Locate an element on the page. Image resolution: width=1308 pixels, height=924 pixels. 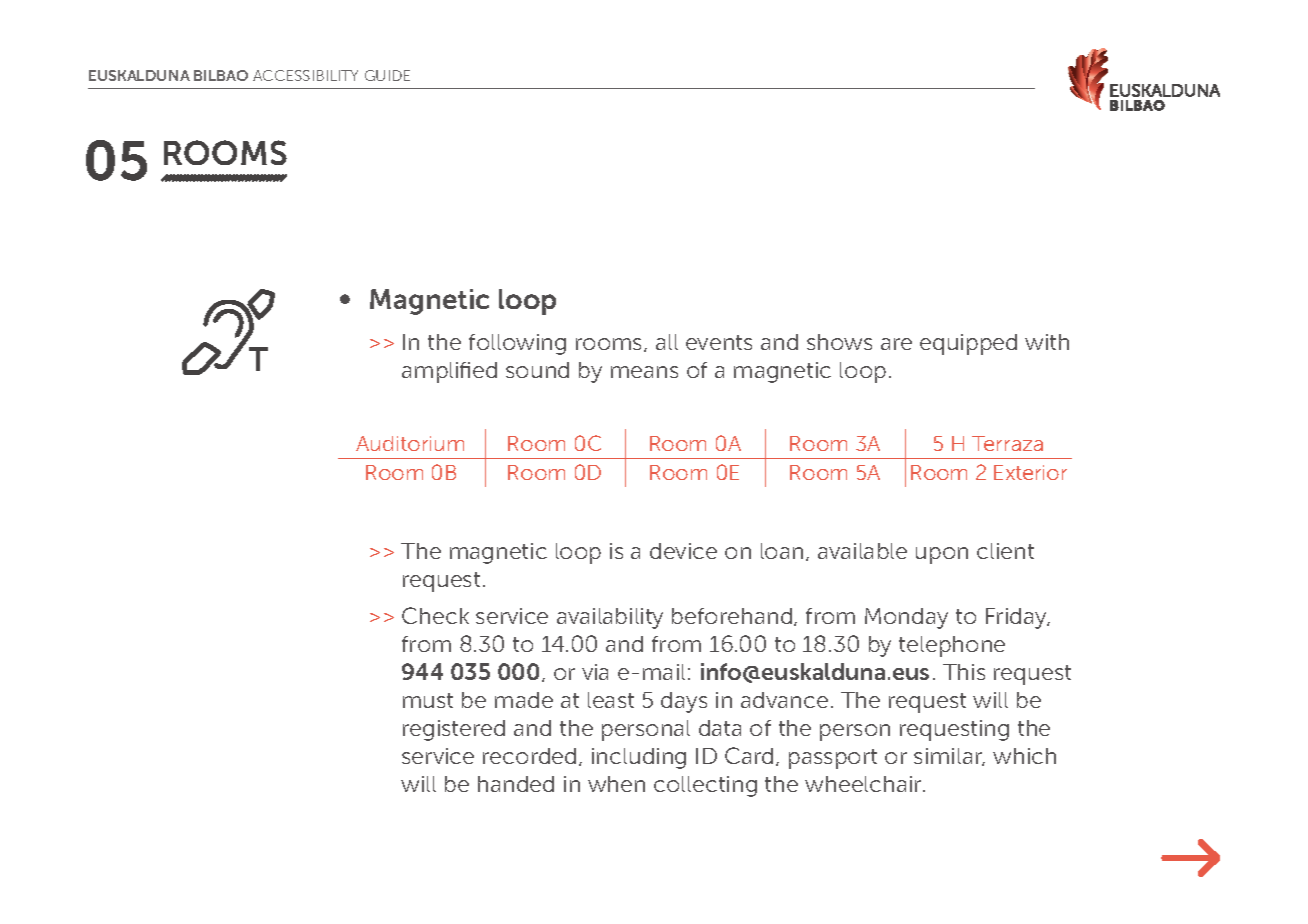
Check is located at coordinates (435, 615).
